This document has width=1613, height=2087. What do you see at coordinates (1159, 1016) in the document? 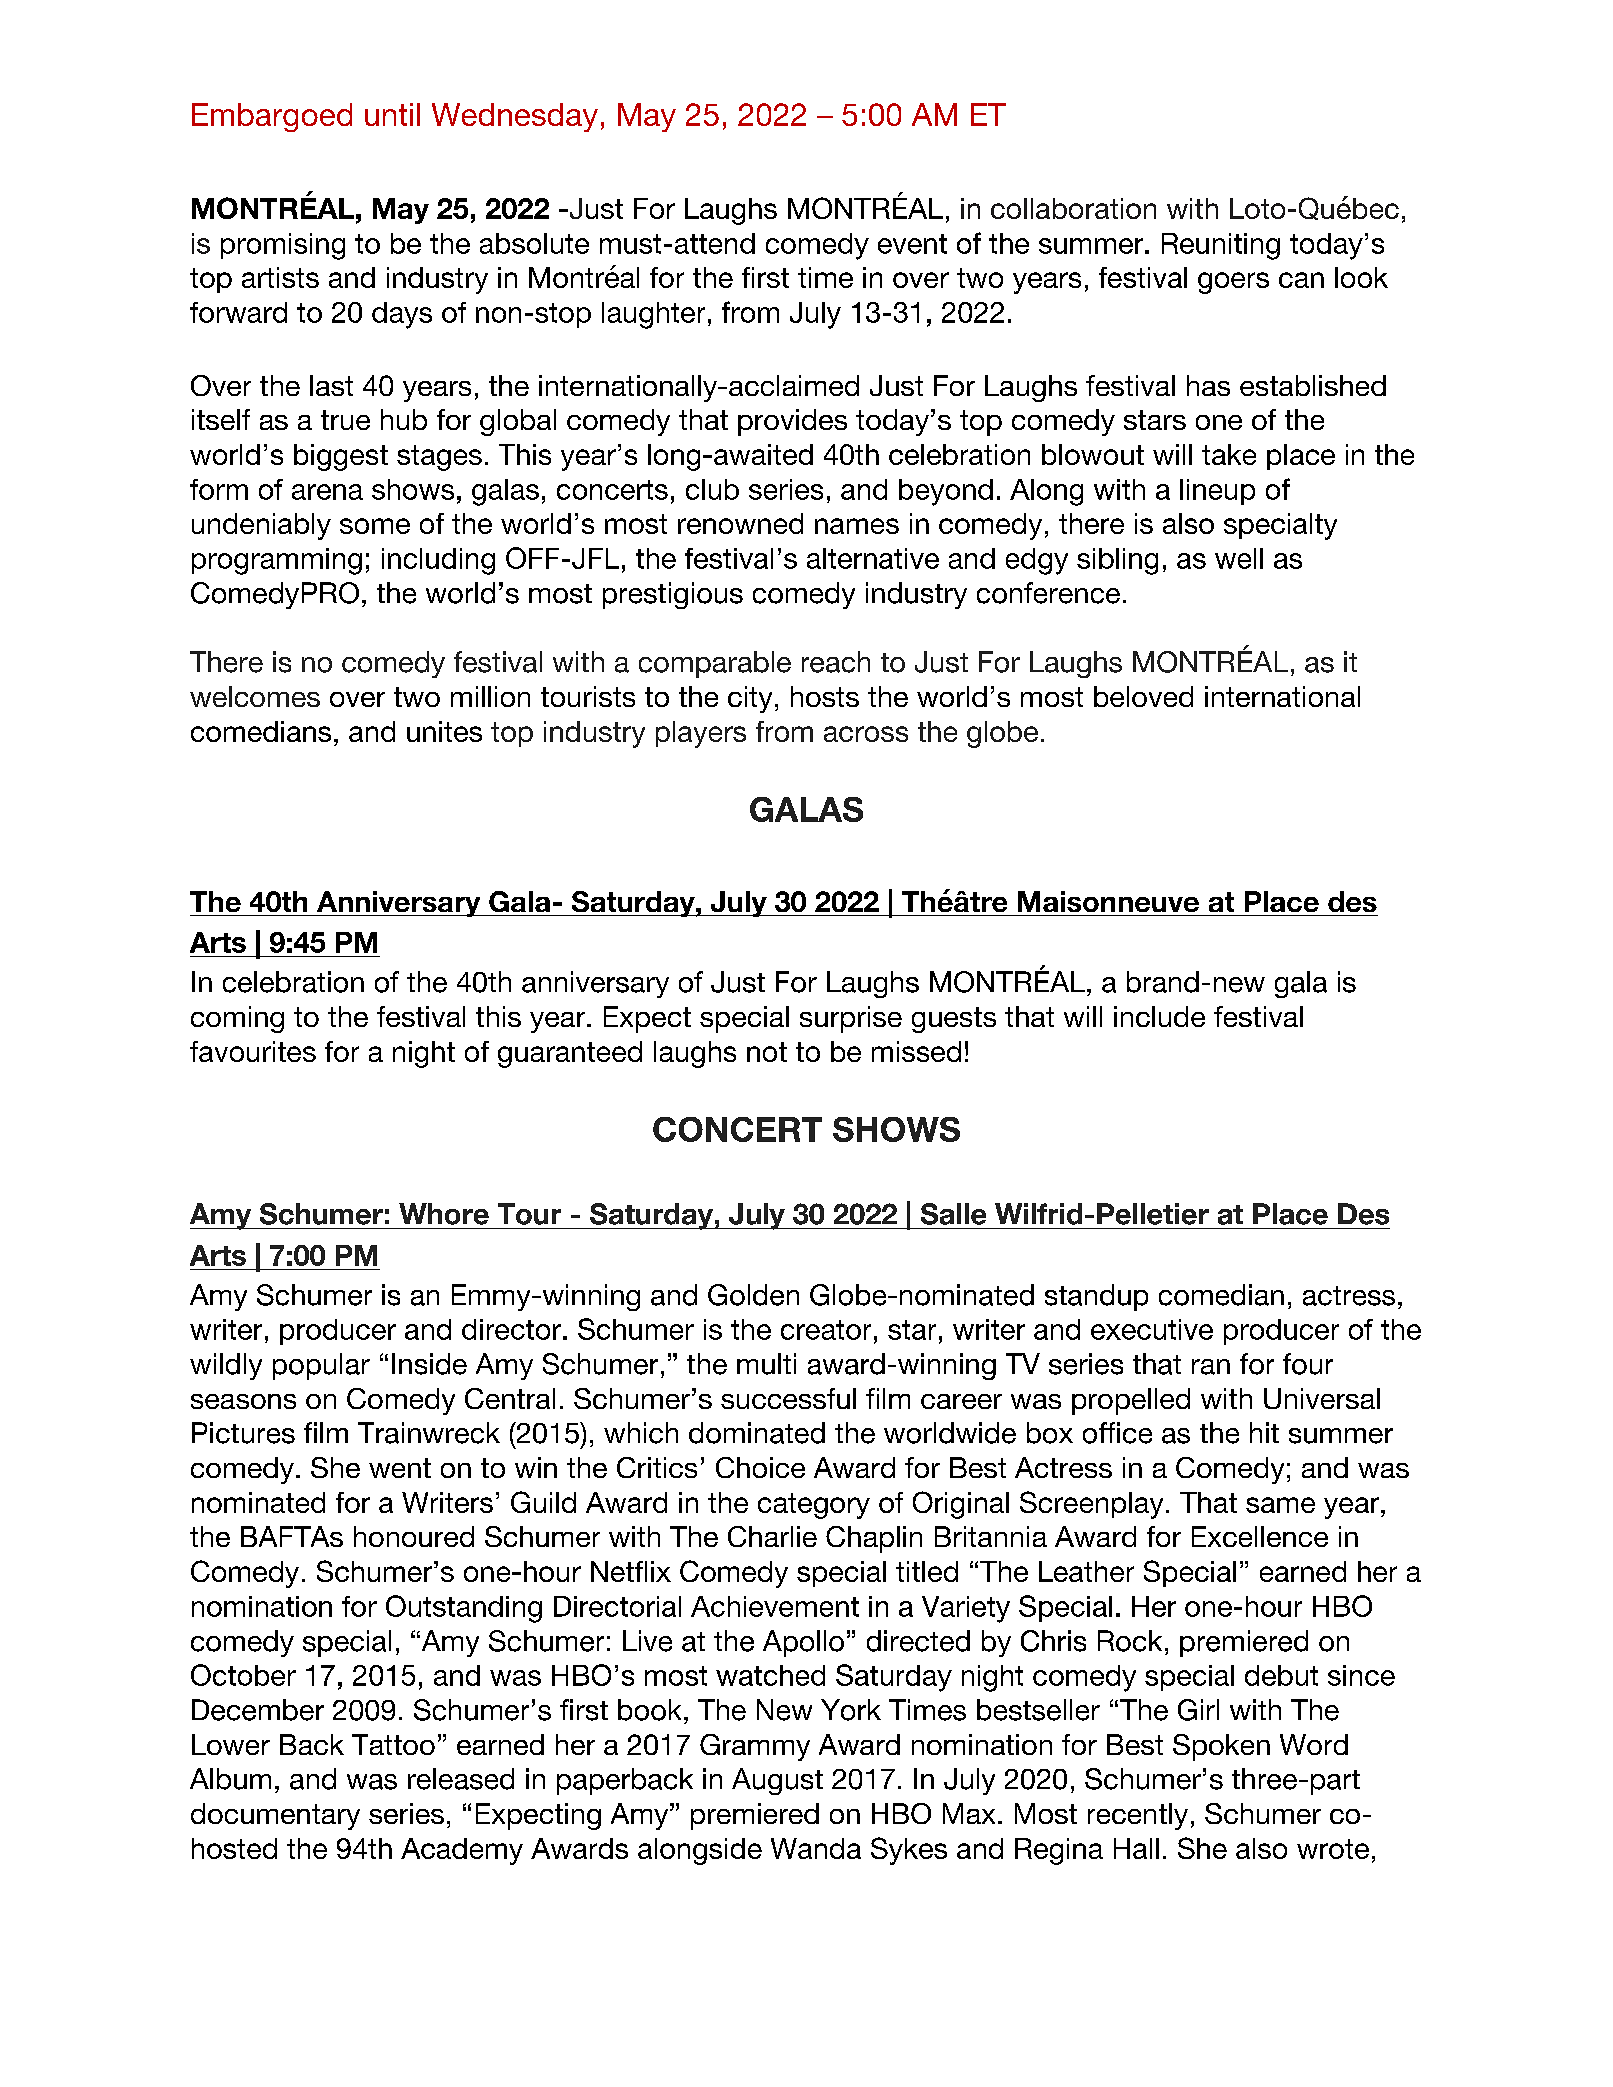
I see `include` at bounding box center [1159, 1016].
